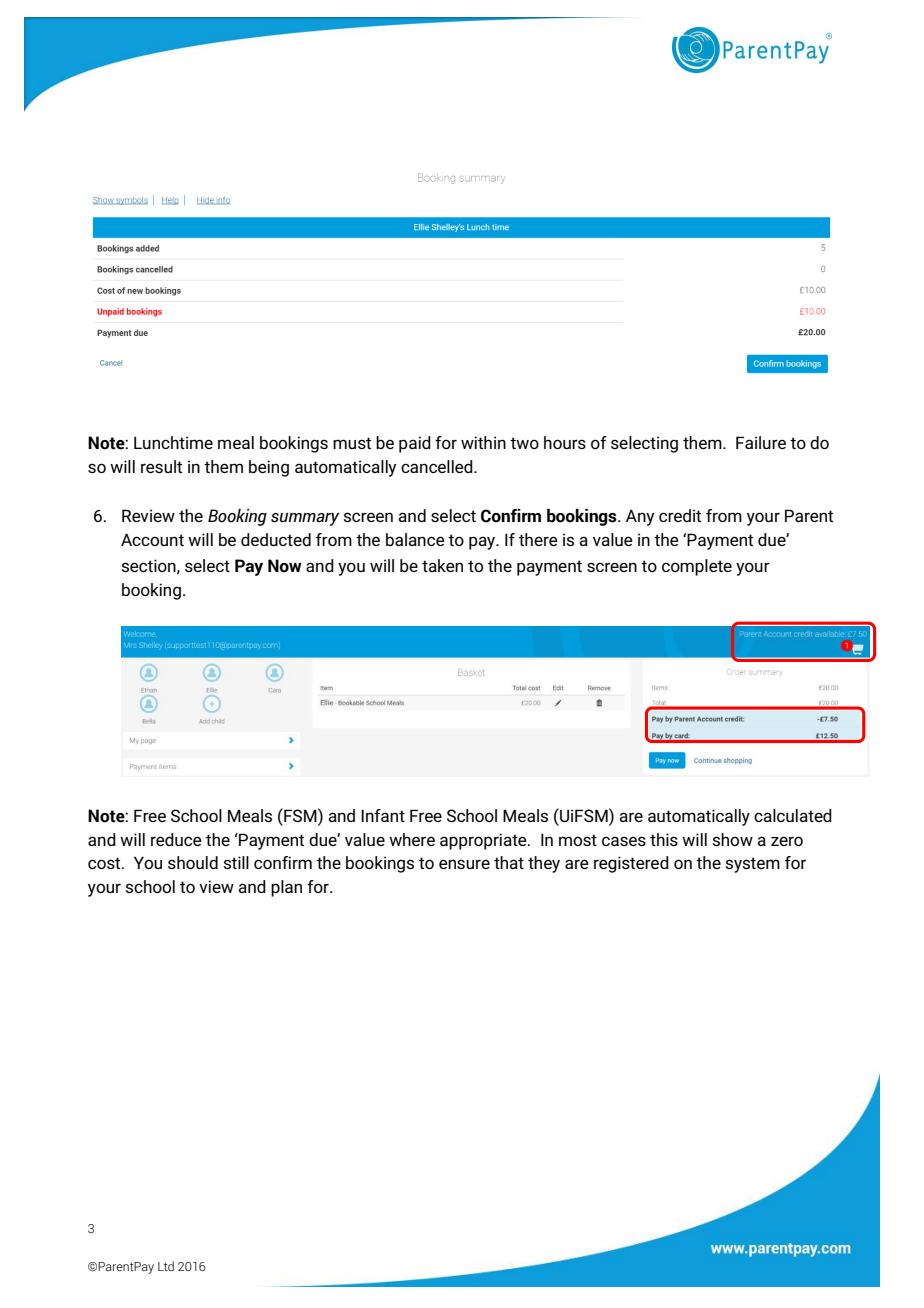  What do you see at coordinates (161, 466) in the screenshot?
I see `result` at bounding box center [161, 466].
